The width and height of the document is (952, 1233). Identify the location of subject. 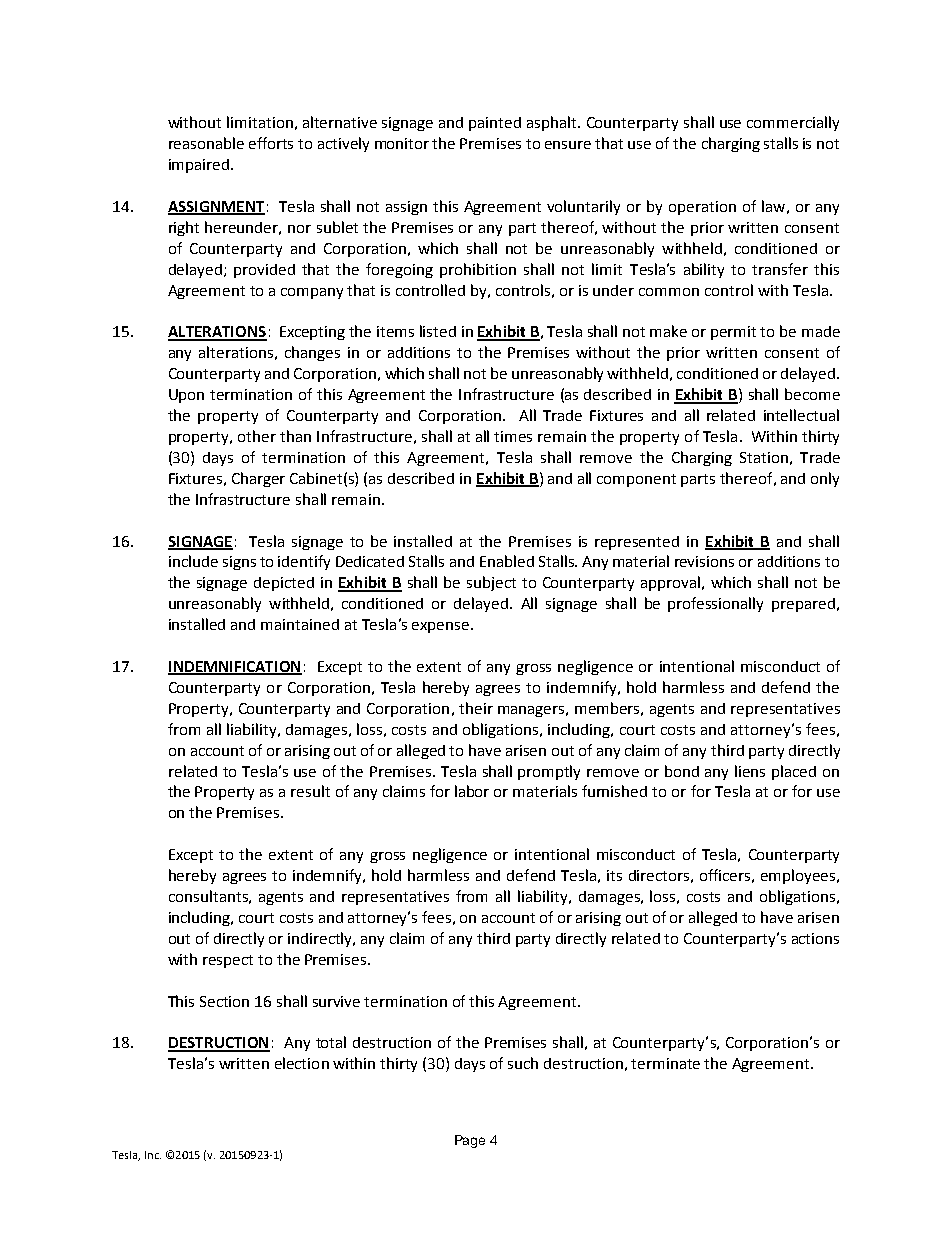
(491, 583).
